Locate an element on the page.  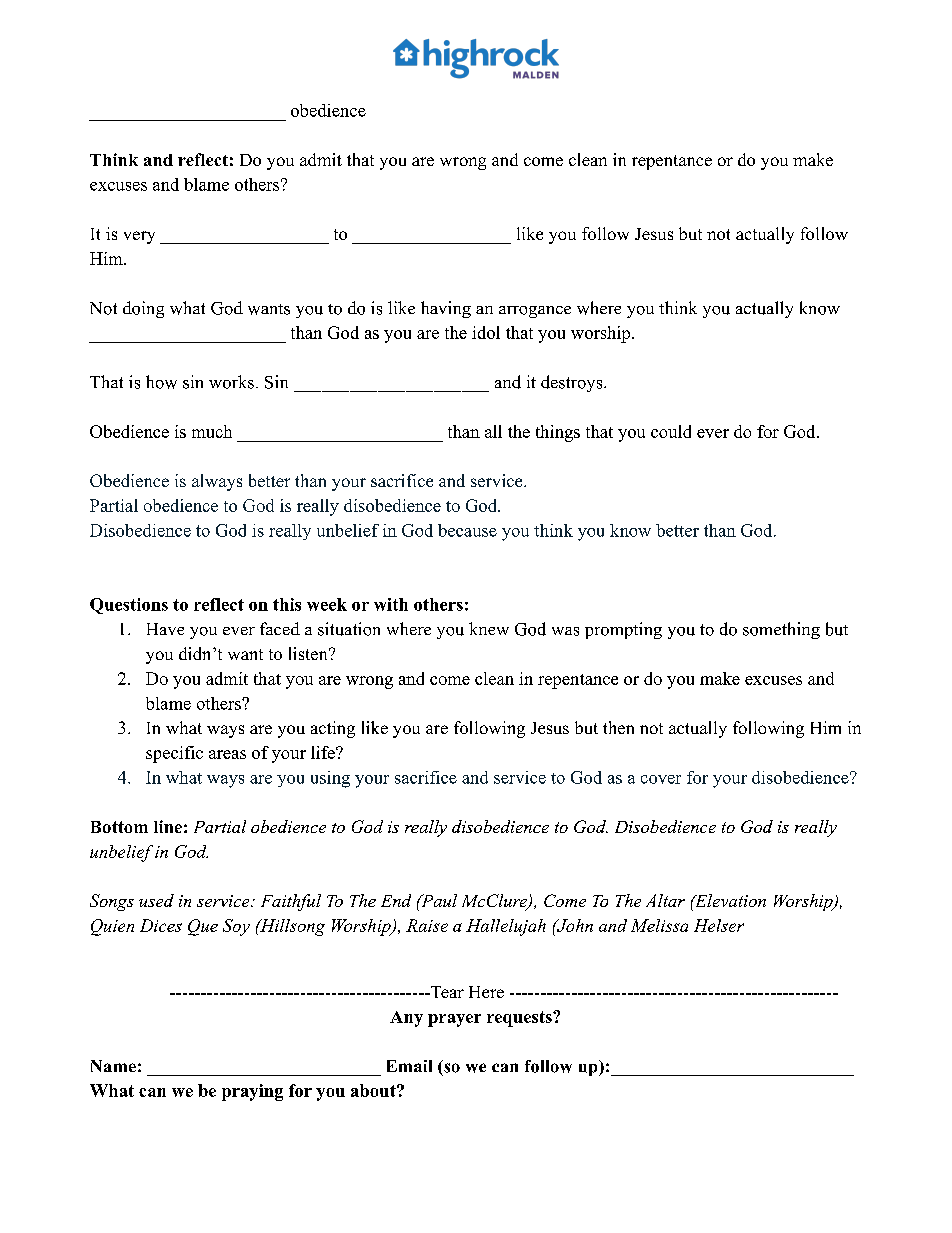
with is located at coordinates (391, 604).
